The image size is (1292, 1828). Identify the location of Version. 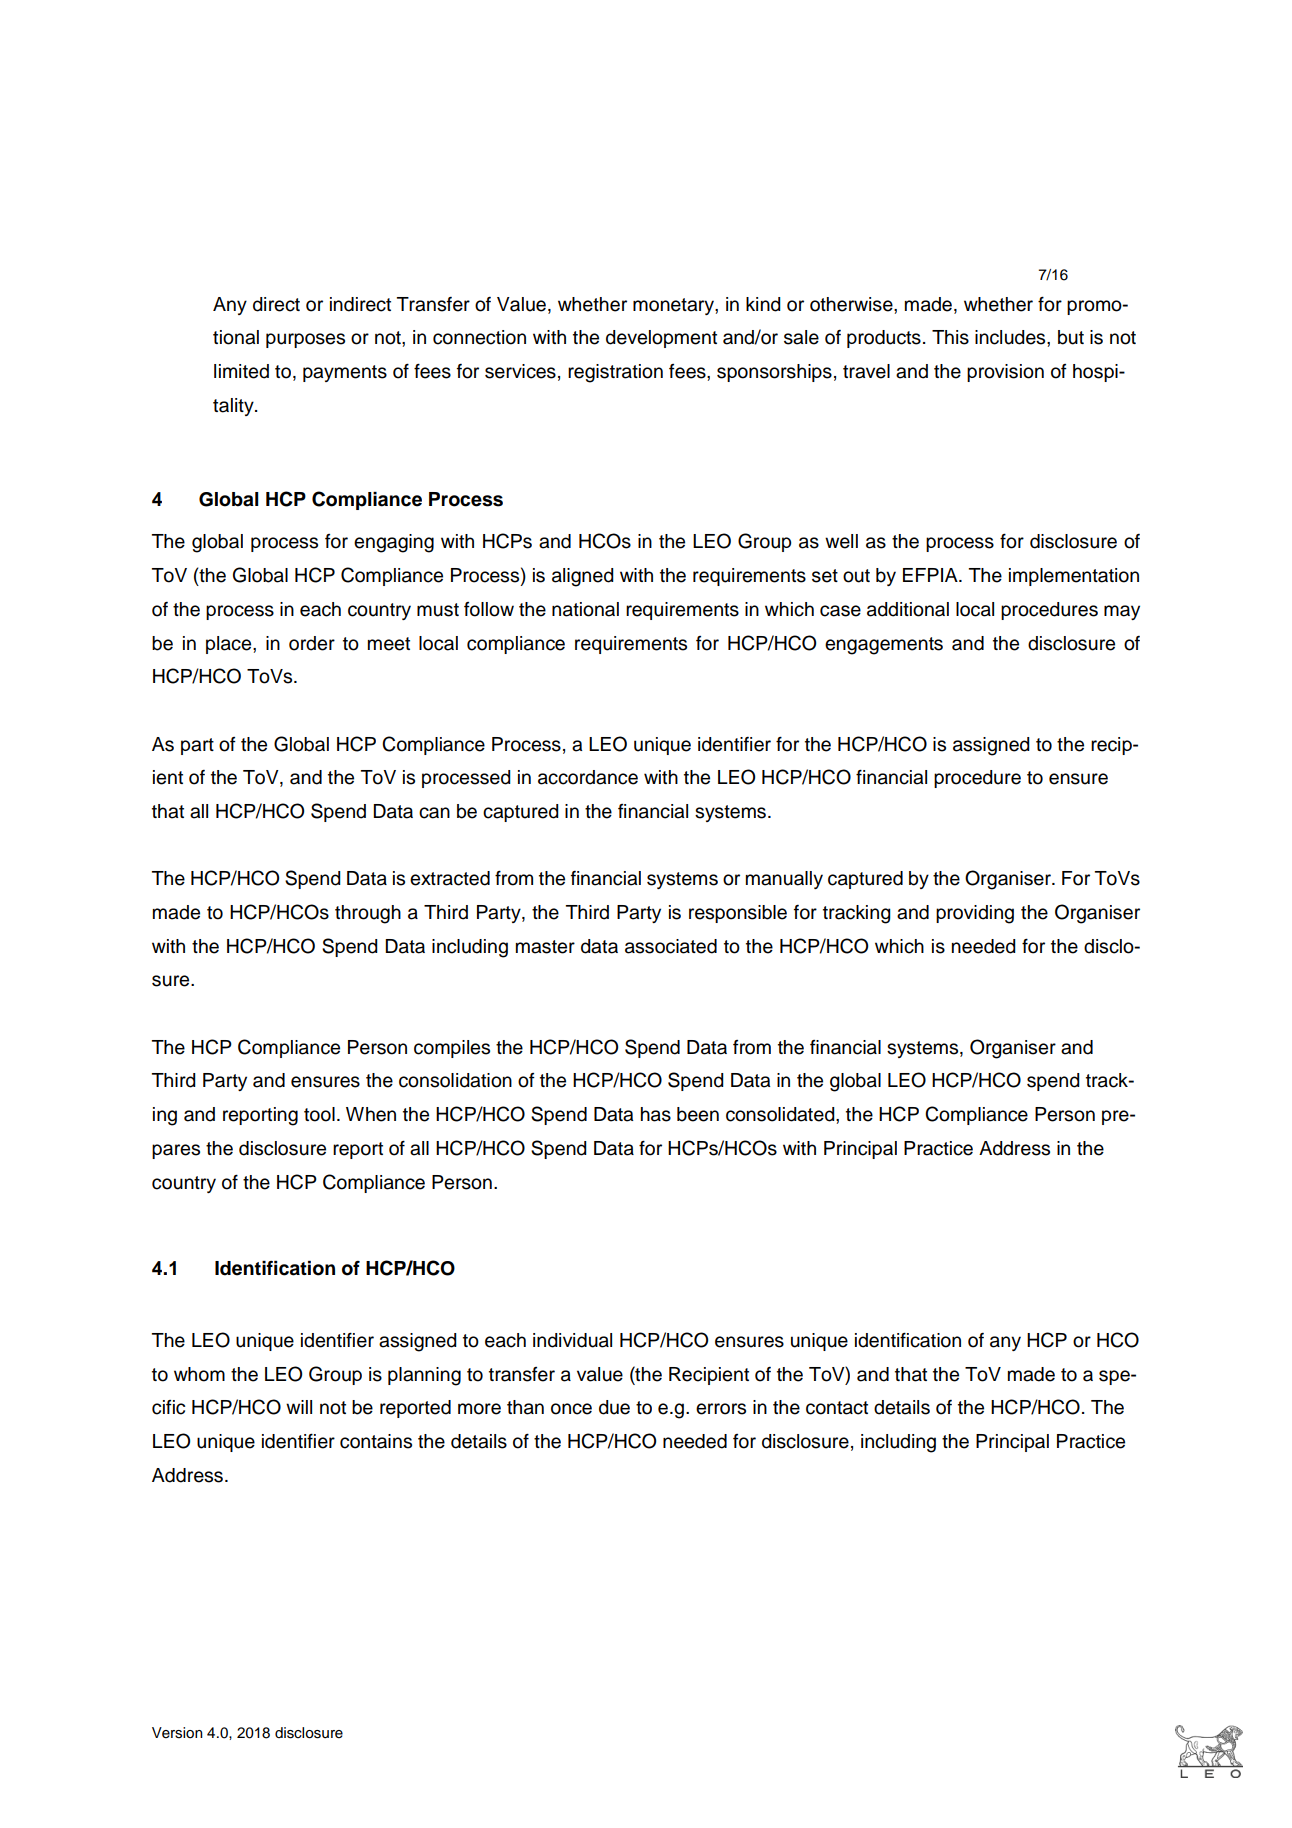
(177, 1733).
